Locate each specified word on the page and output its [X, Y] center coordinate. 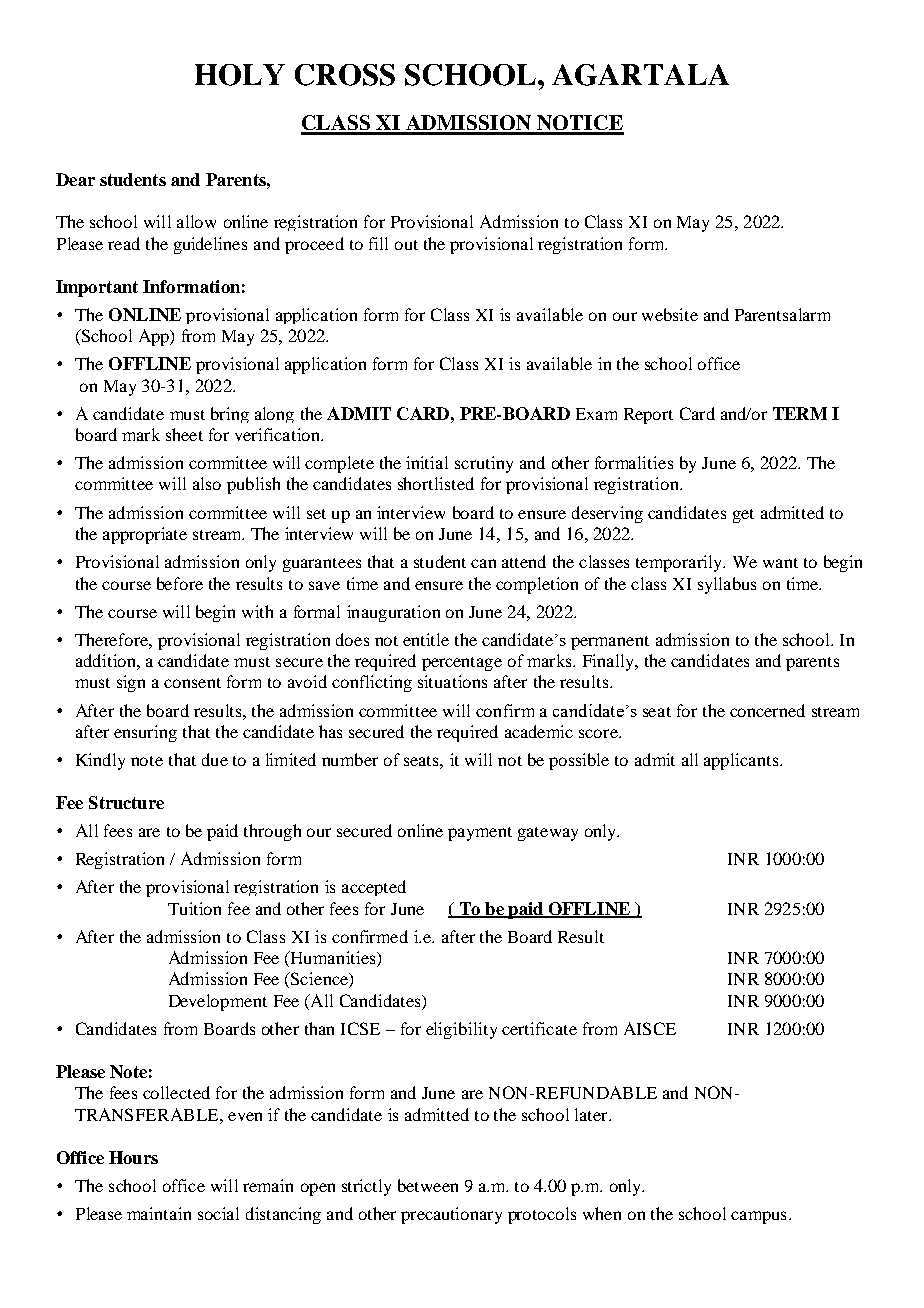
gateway [548, 834]
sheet [184, 434]
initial [427, 462]
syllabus [727, 585]
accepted [374, 888]
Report [648, 416]
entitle [426, 639]
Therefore [112, 639]
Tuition [194, 908]
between [428, 1185]
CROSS [345, 75]
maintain [159, 1213]
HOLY [240, 75]
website [670, 314]
